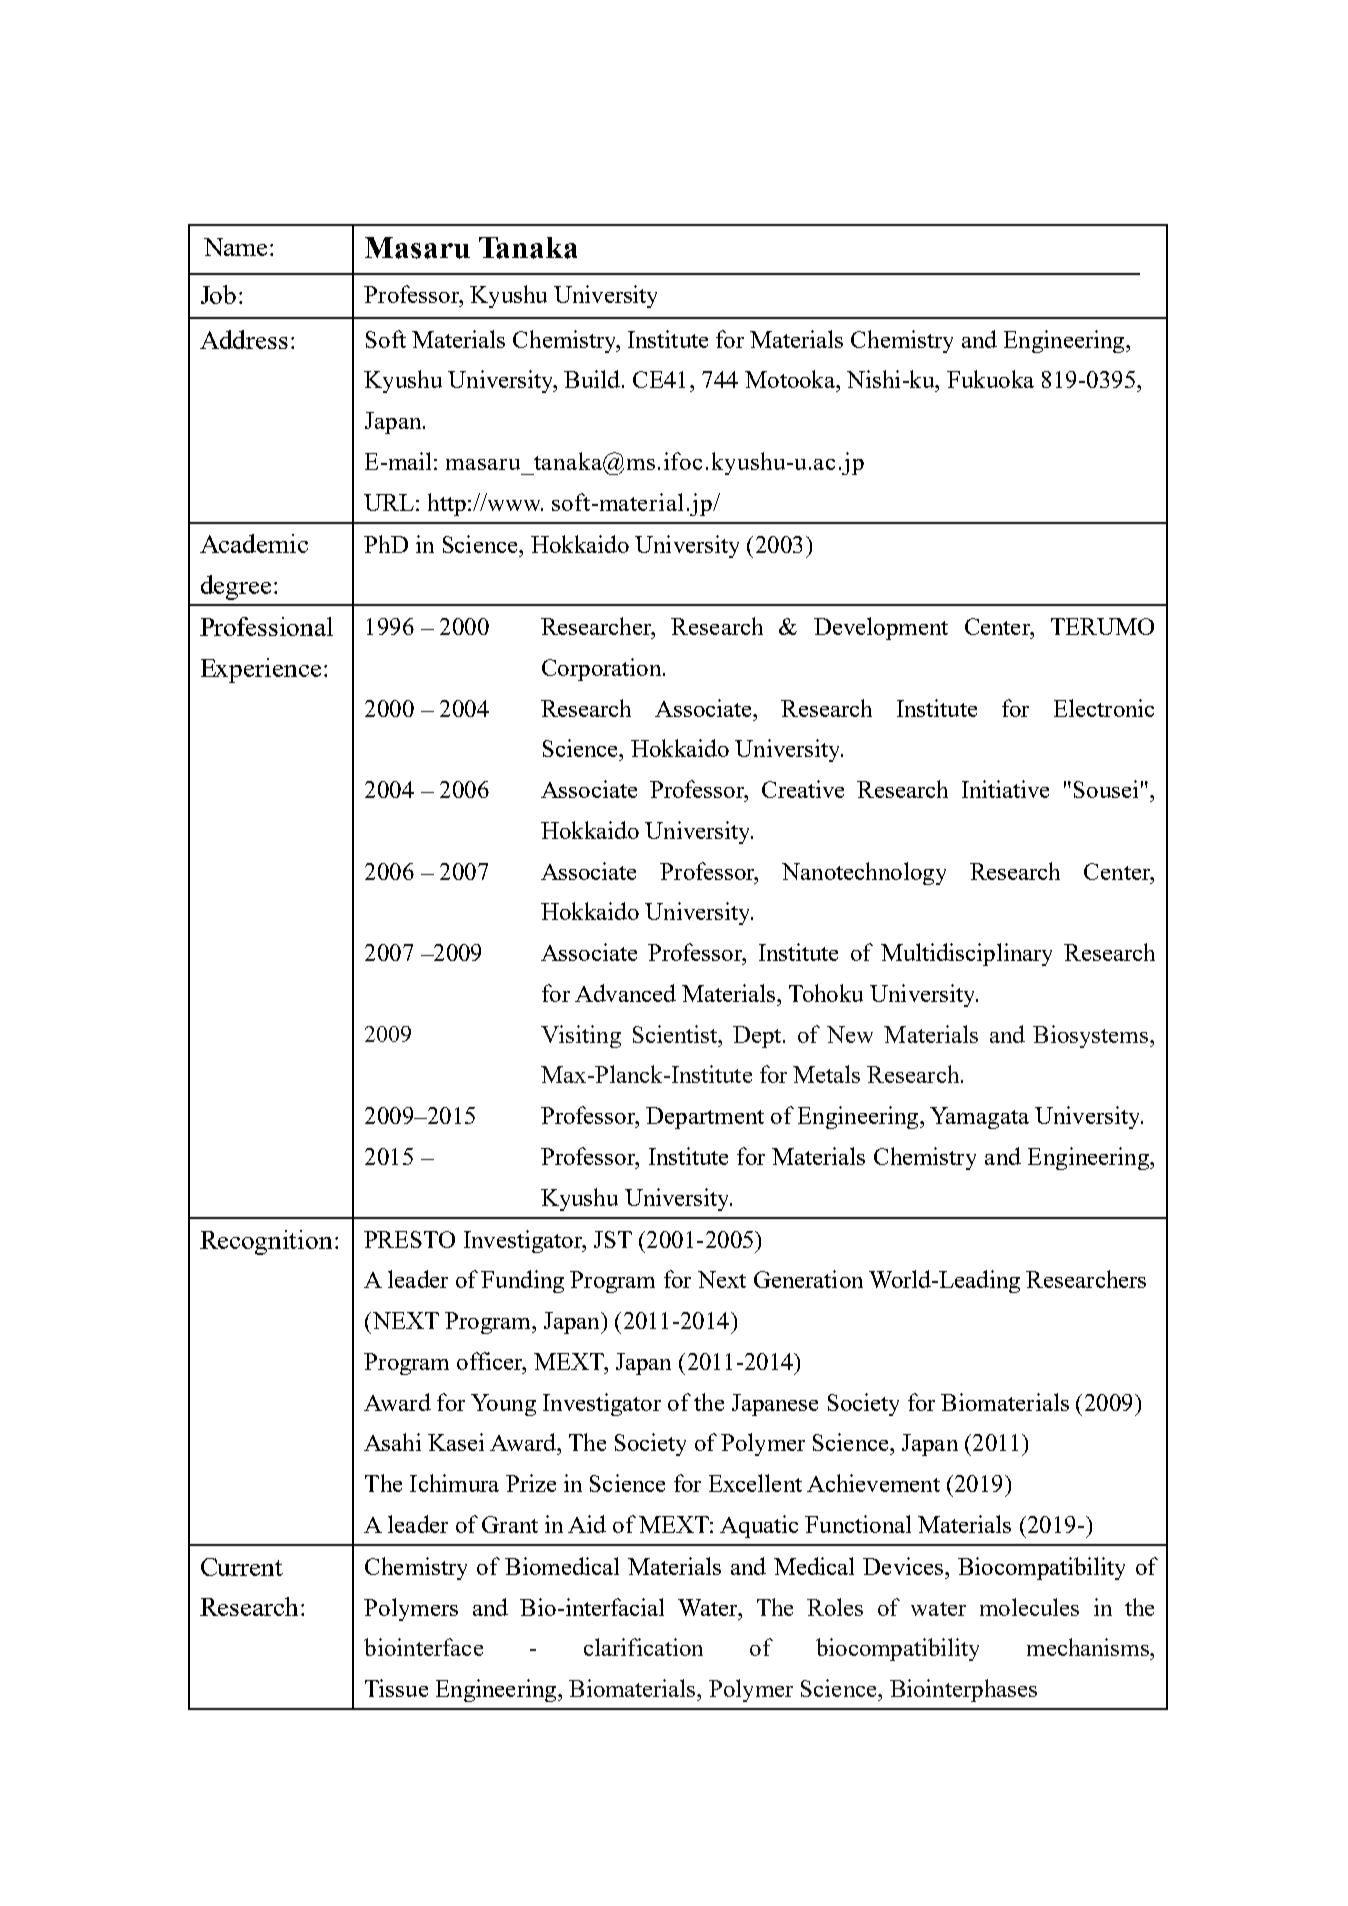 The image size is (1348, 1906). Describe the element at coordinates (266, 626) in the screenshot. I see `Professional` at that location.
